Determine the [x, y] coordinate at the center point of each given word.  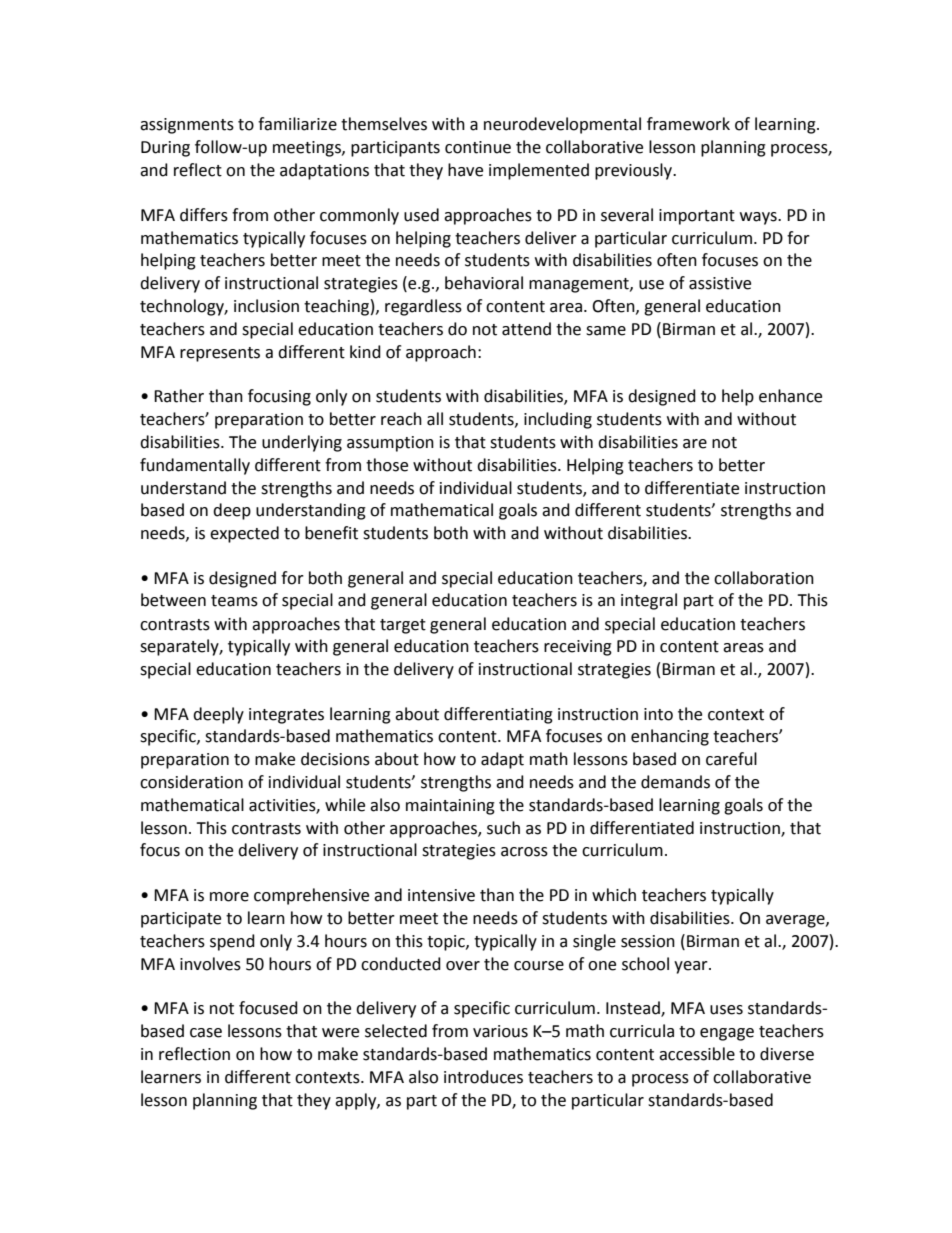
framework [688, 124]
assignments [187, 126]
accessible [697, 1054]
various [500, 1031]
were [340, 1033]
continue [478, 147]
